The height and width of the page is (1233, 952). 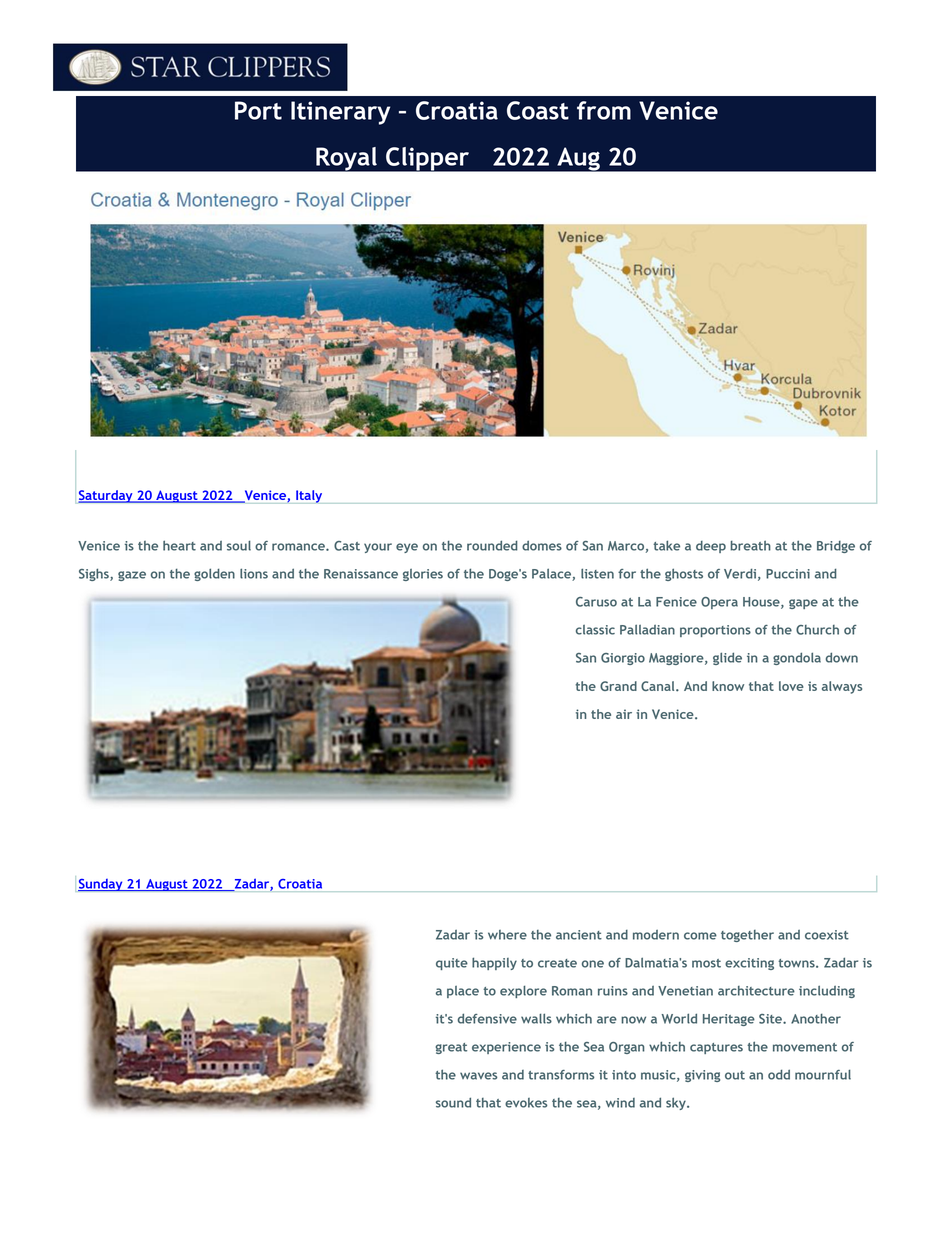 I want to click on golden, so click(x=214, y=574).
